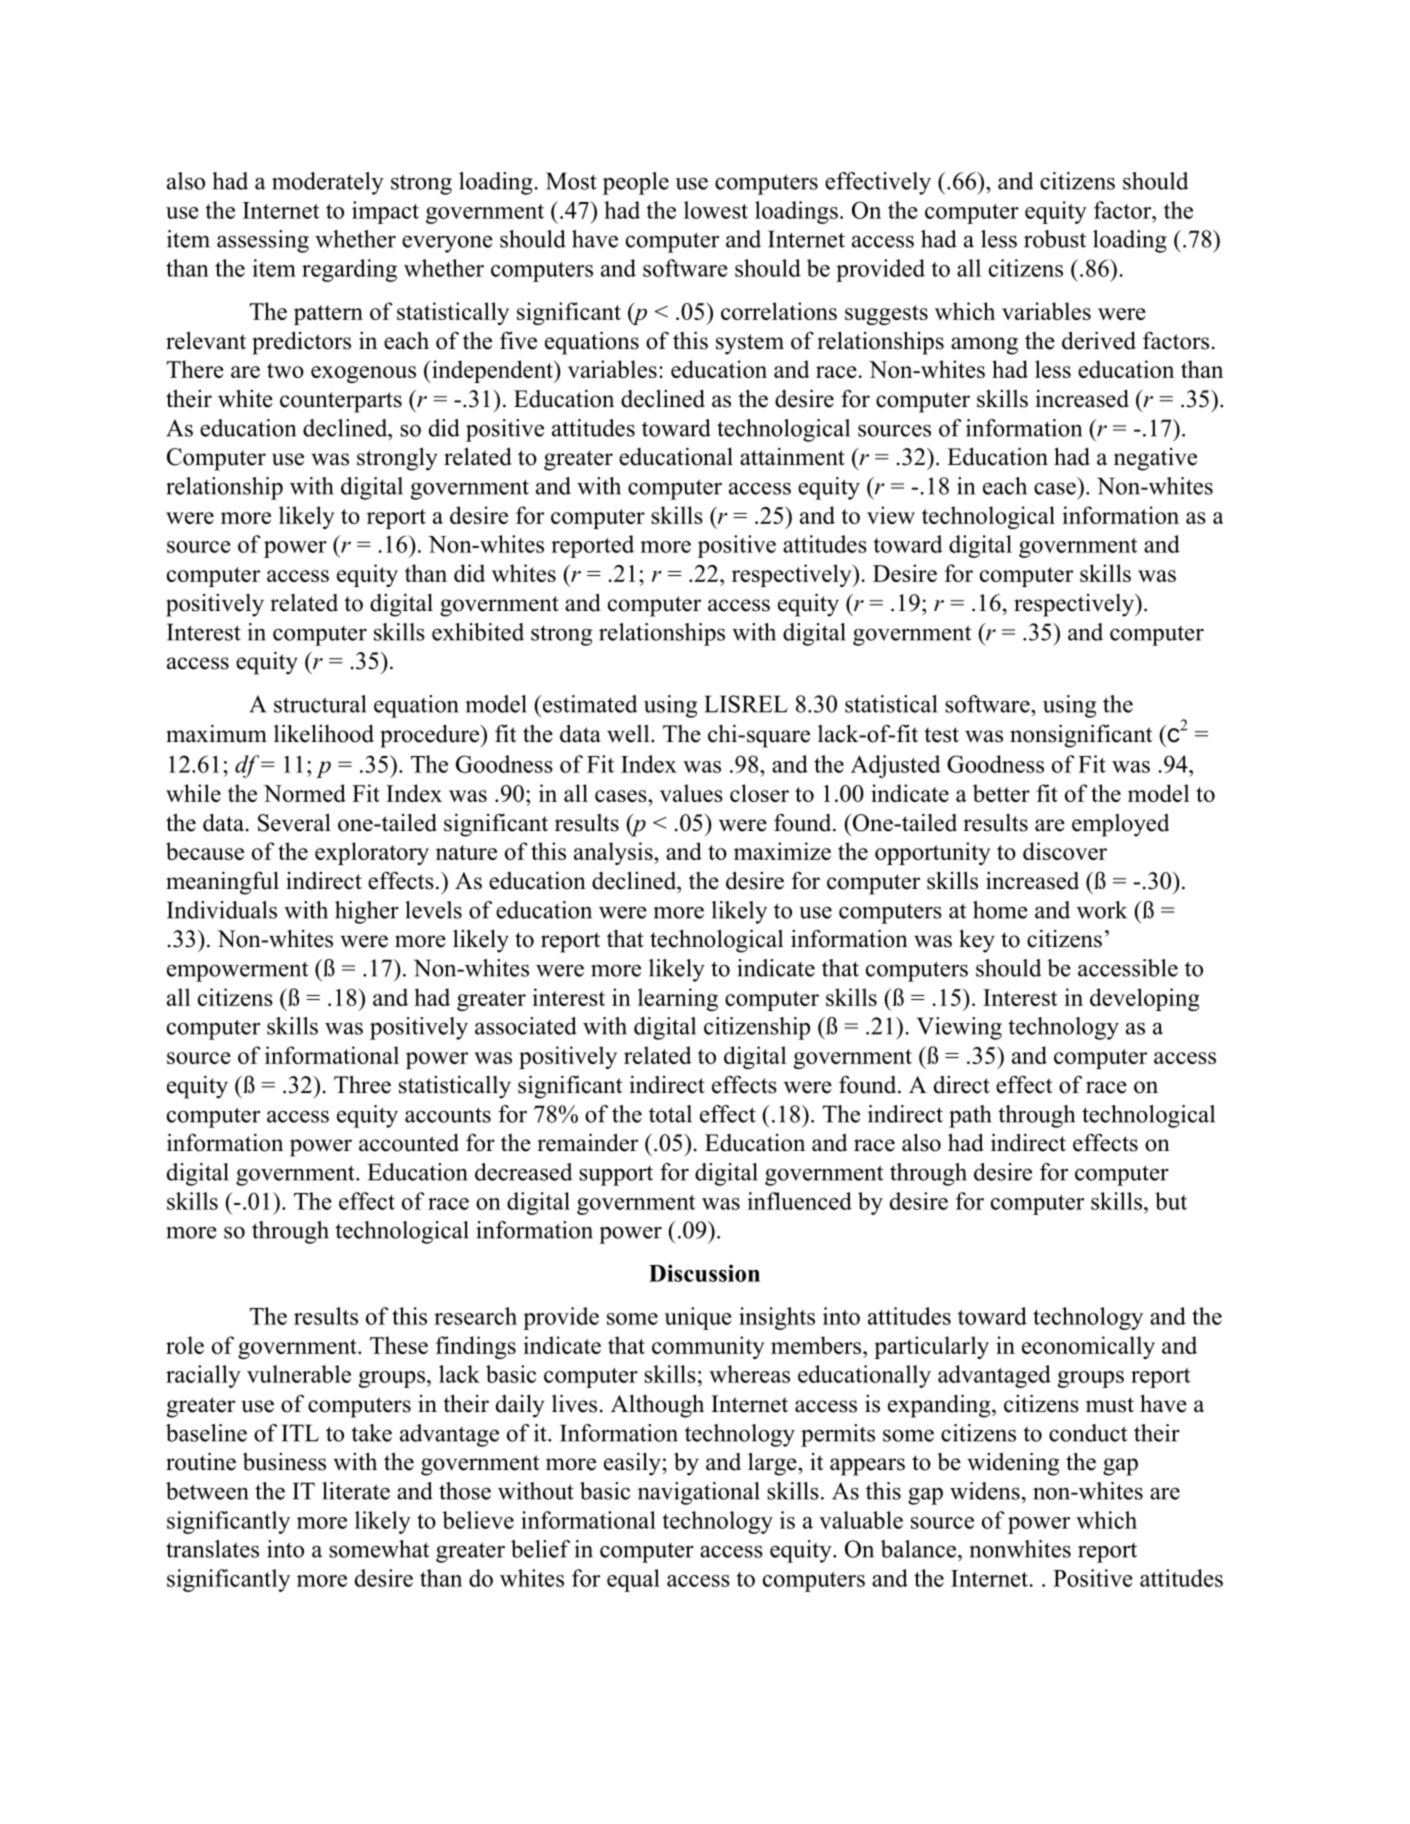 The image size is (1410, 1824). What do you see at coordinates (320, 704) in the document?
I see `structural` at bounding box center [320, 704].
